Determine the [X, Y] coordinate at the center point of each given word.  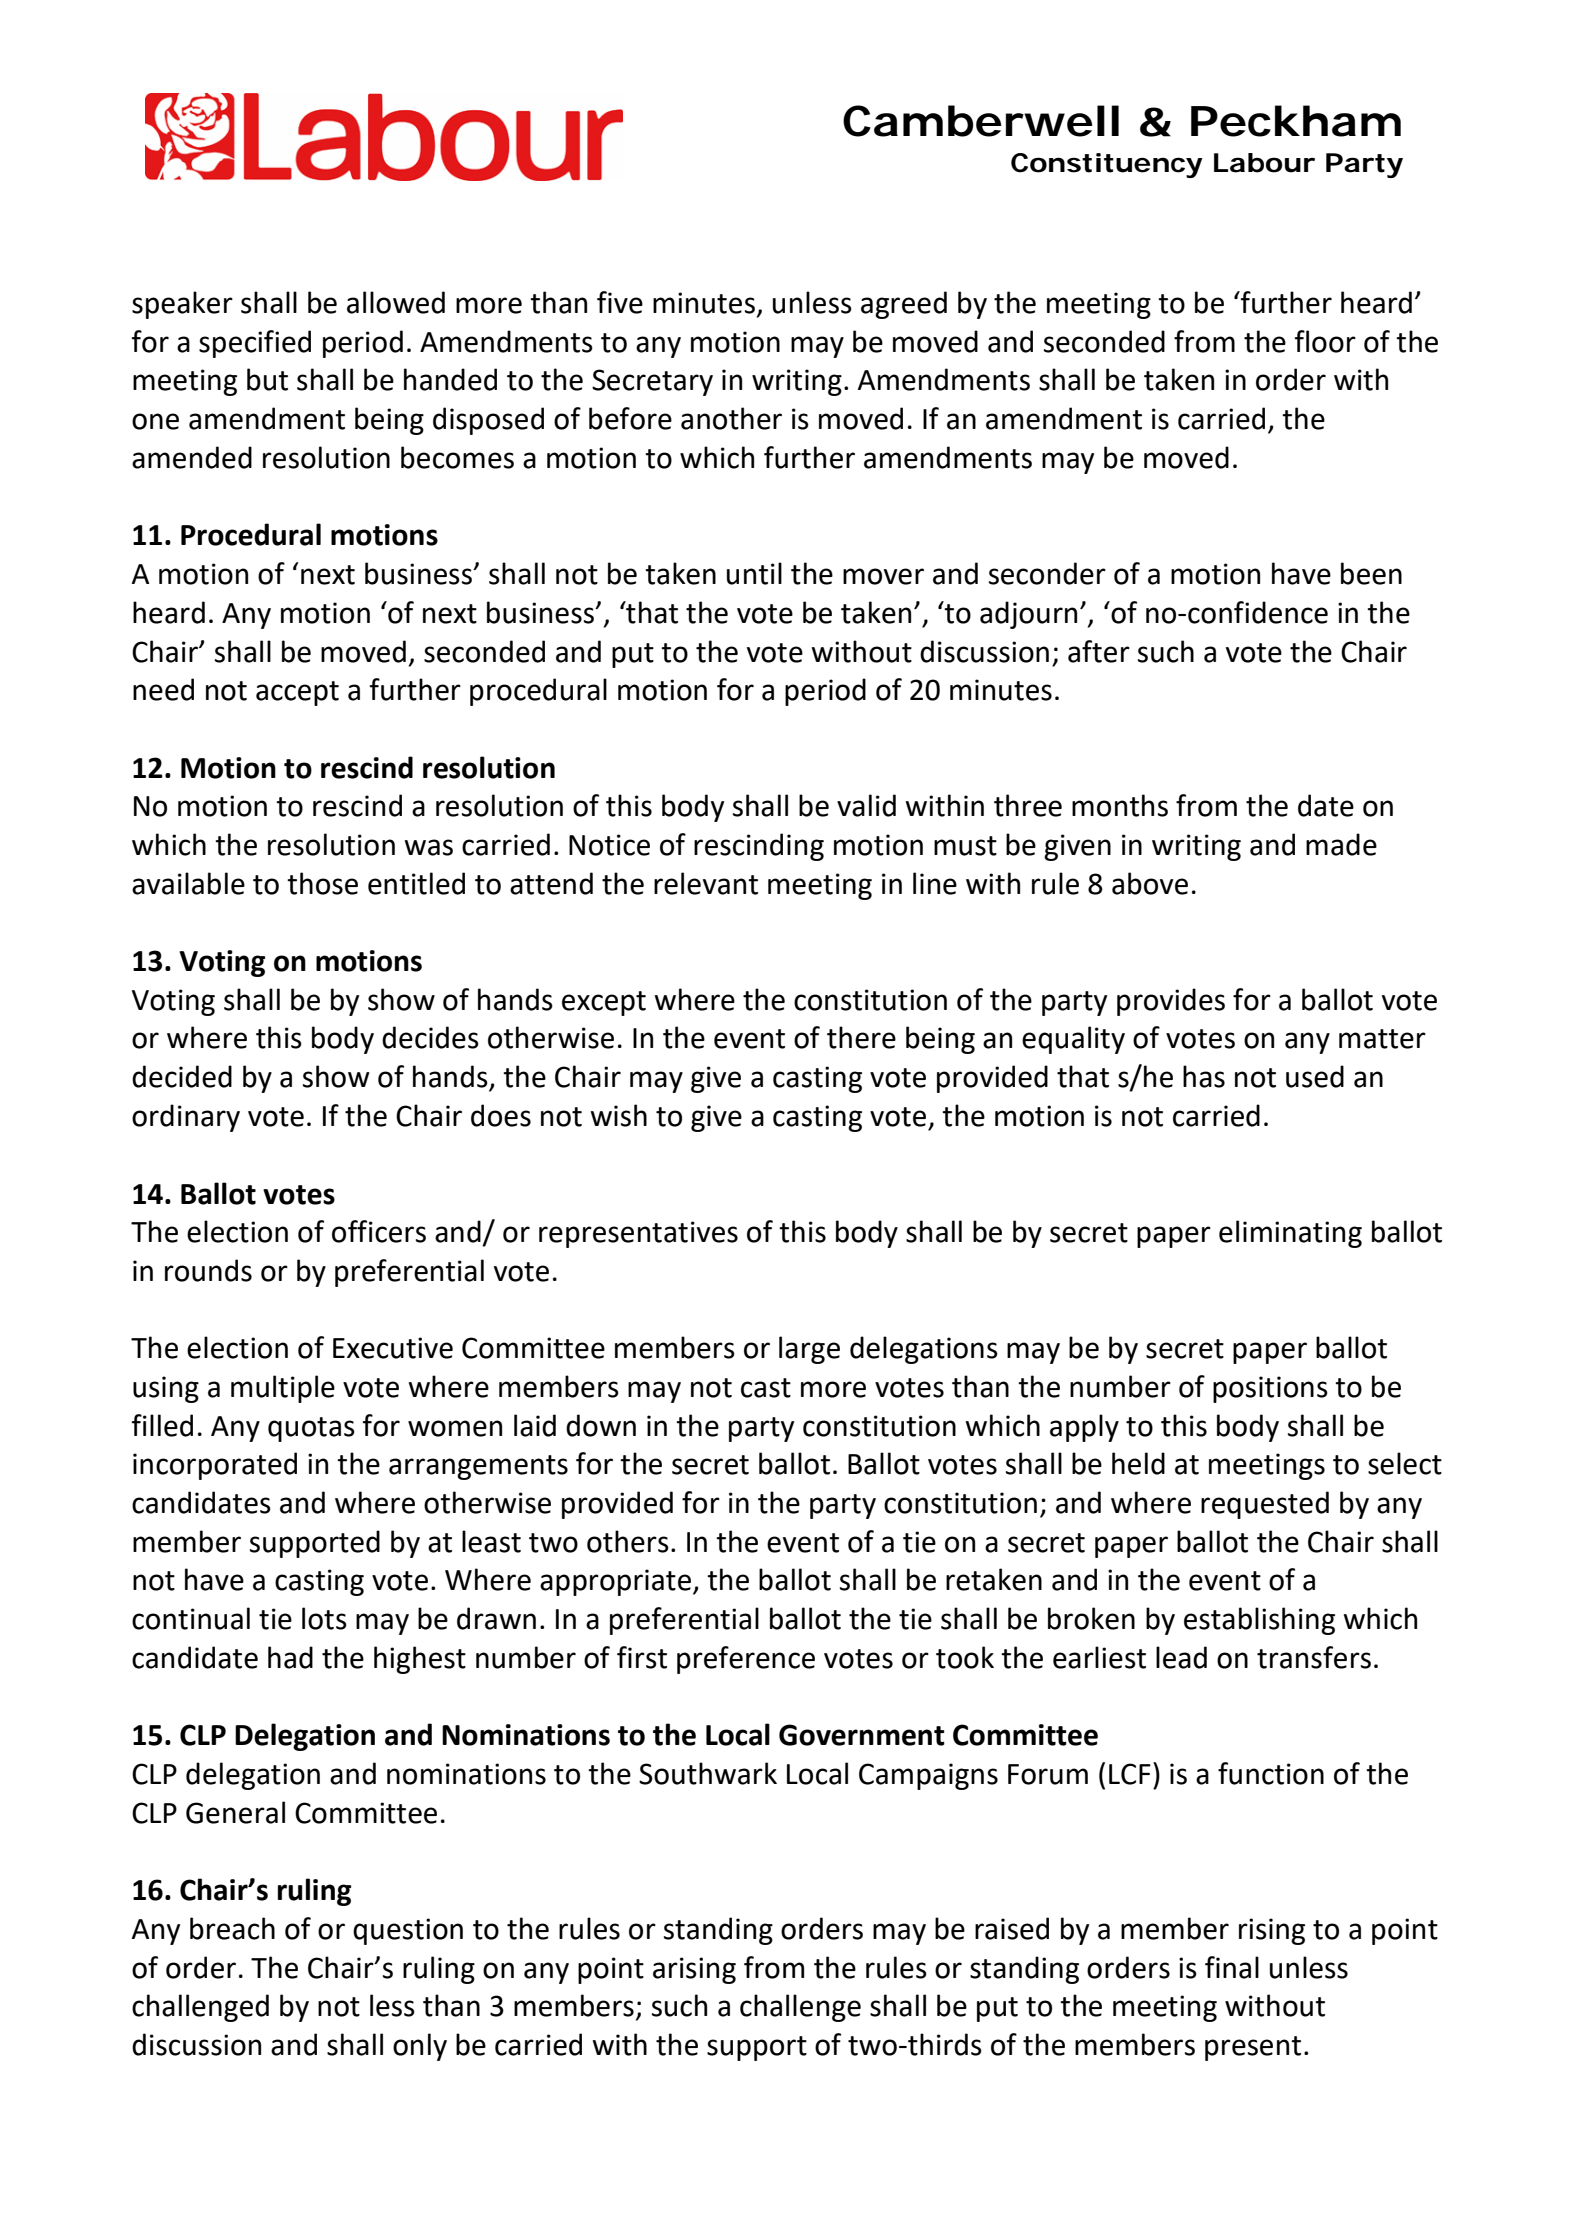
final [1232, 1967]
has [1204, 1076]
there [861, 1037]
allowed [396, 302]
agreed [904, 305]
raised [1012, 1928]
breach [232, 1928]
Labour [1264, 163]
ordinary [186, 1118]
